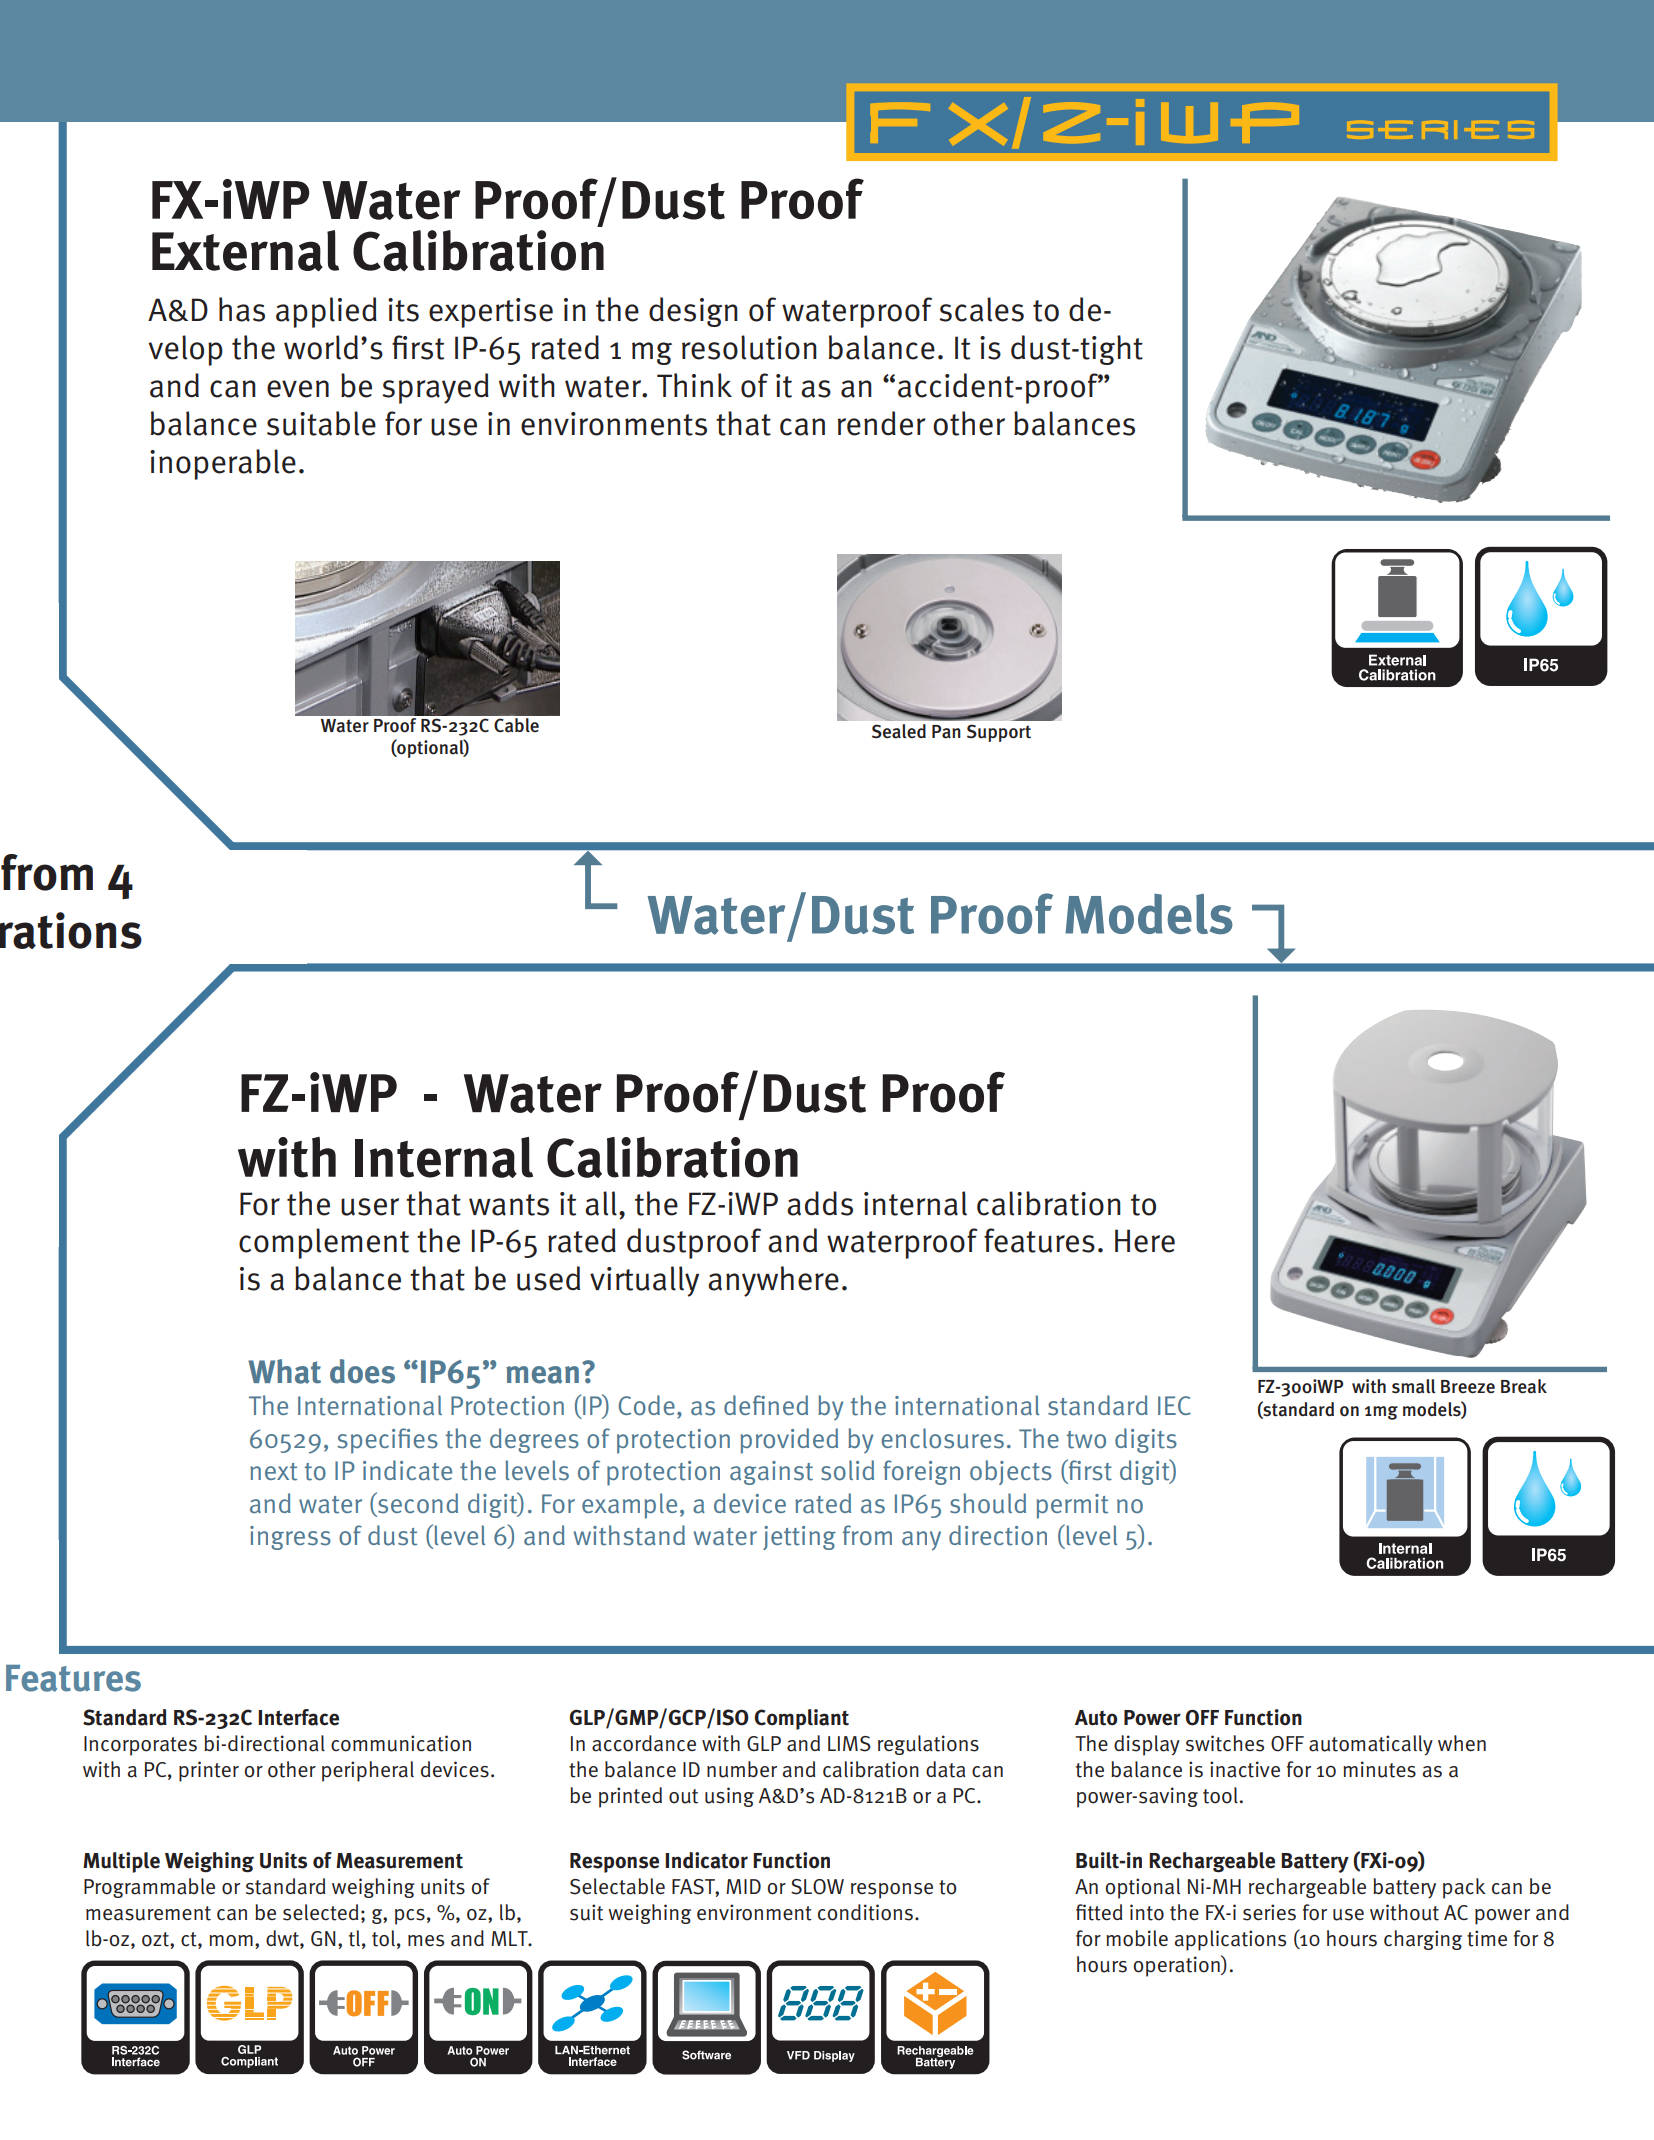 This screenshot has width=1654, height=2140. Describe the element at coordinates (370, 1207) in the screenshot. I see `user` at that location.
